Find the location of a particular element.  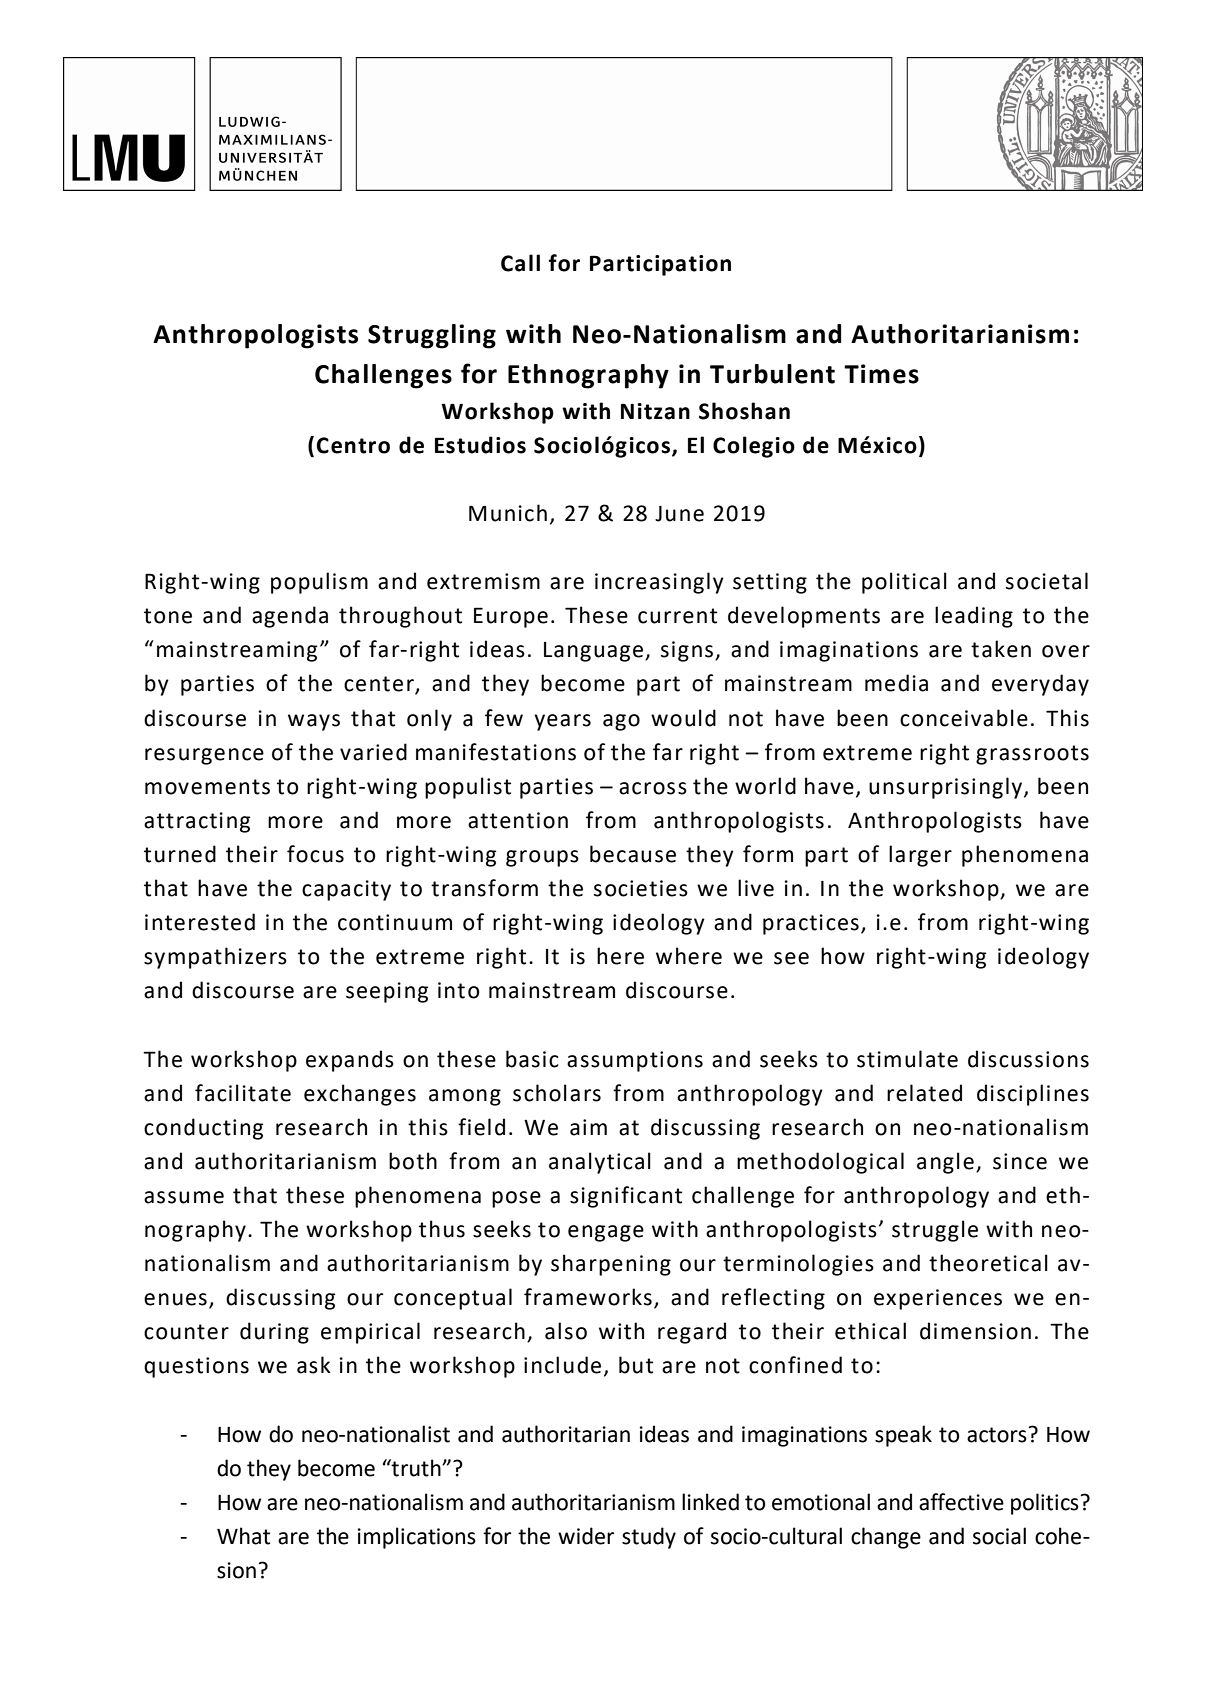

Struggling is located at coordinates (432, 336).
